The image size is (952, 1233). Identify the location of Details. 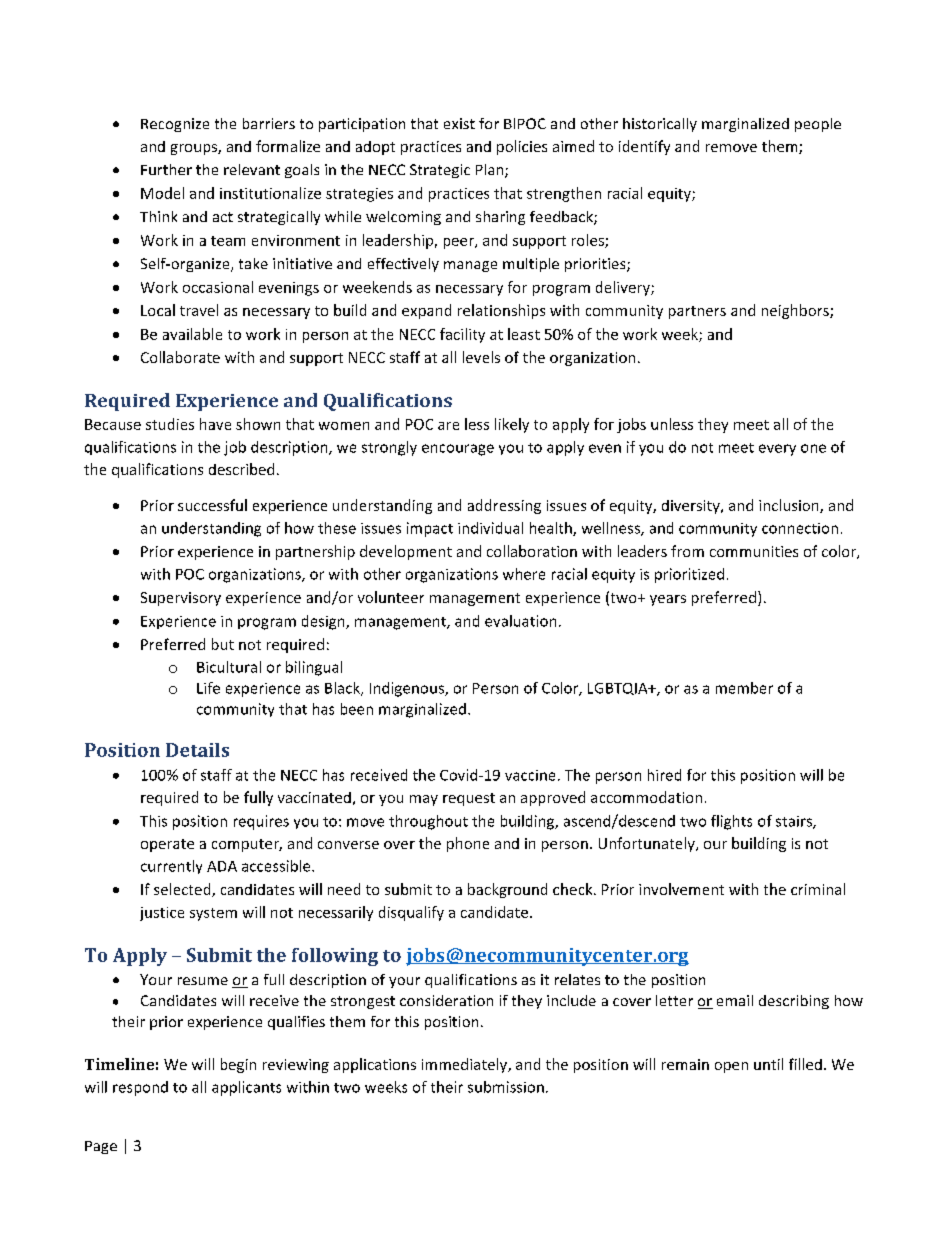
(197, 750).
